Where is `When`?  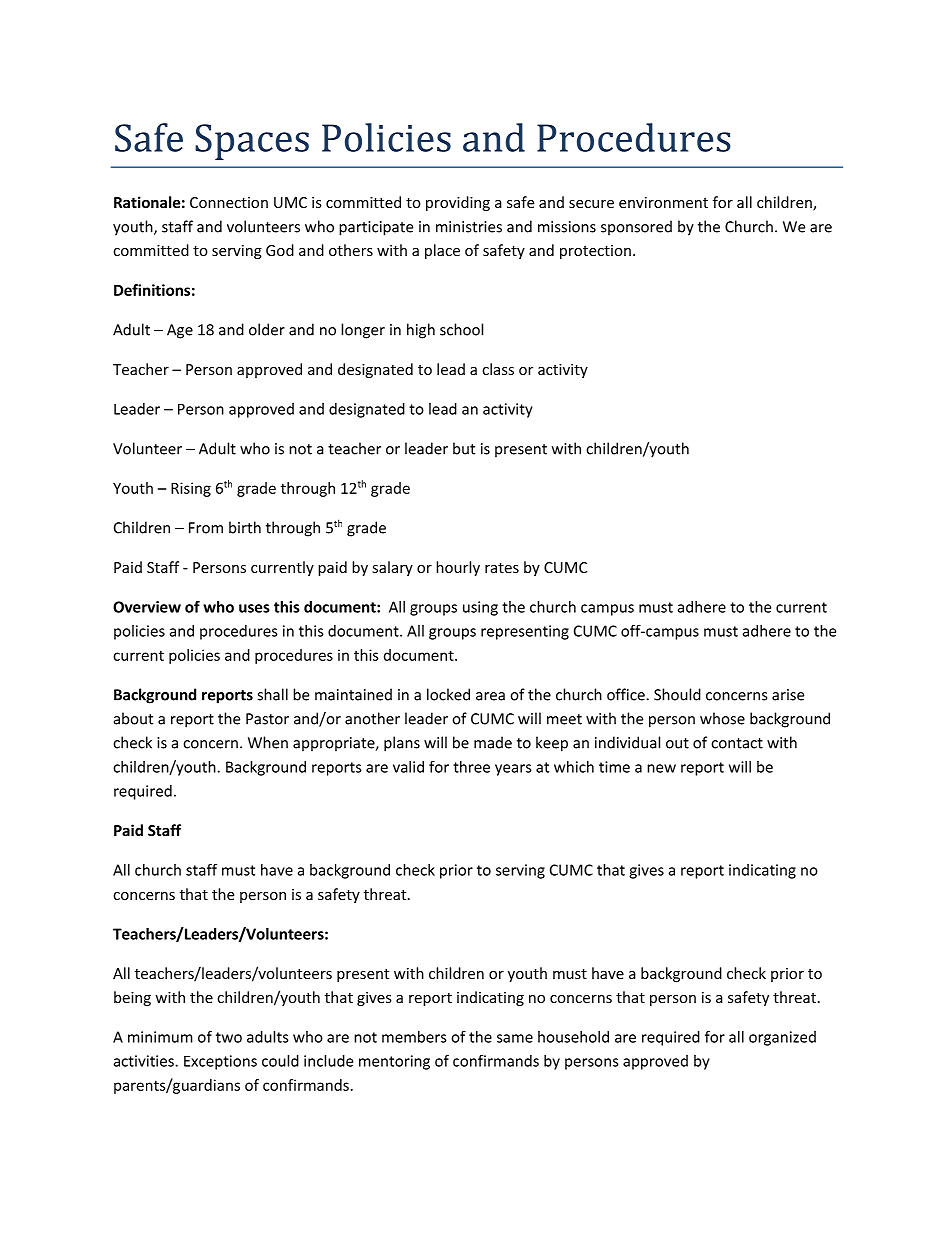
When is located at coordinates (268, 742).
